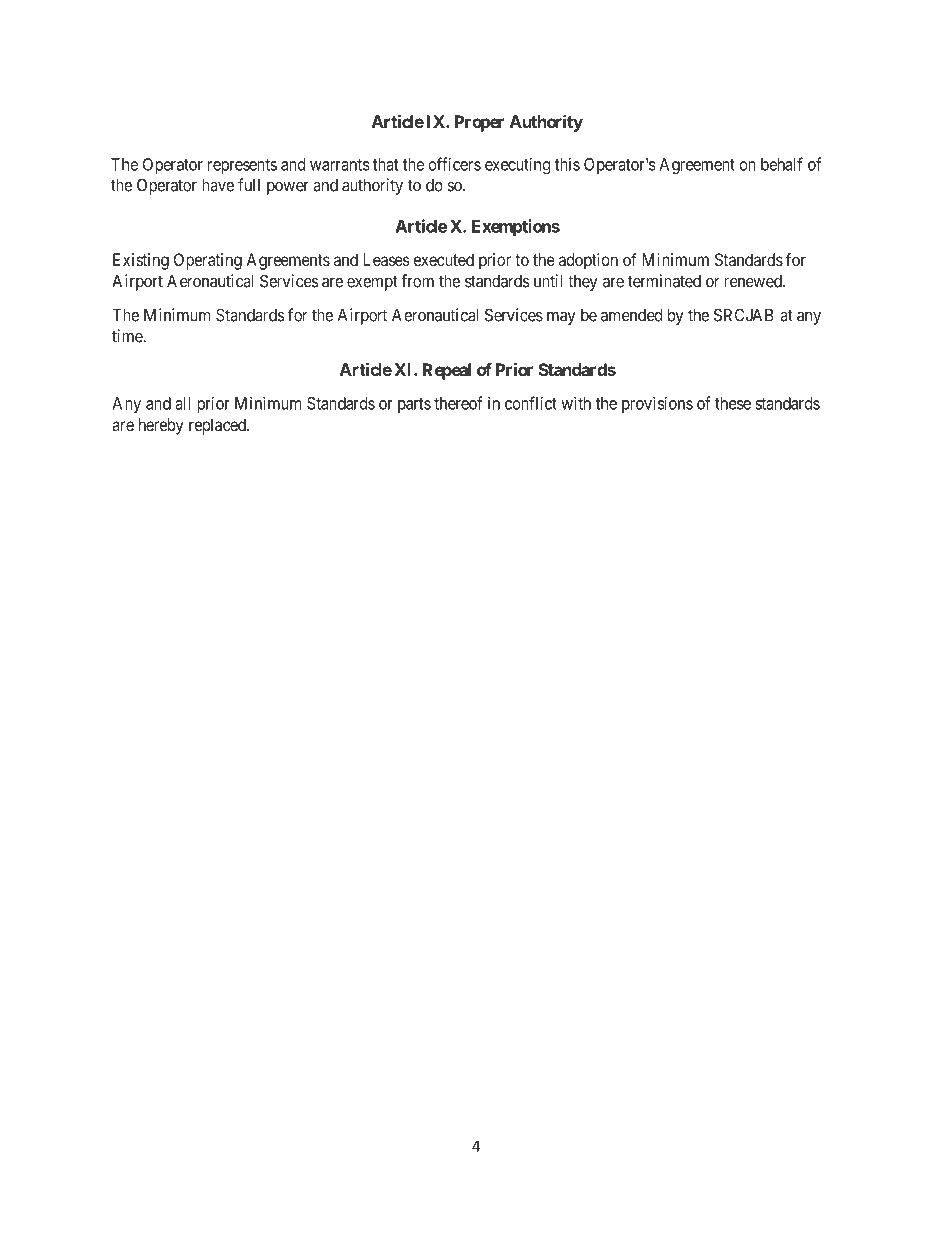 Image resolution: width=952 pixels, height=1233 pixels. Describe the element at coordinates (242, 166) in the screenshot. I see `represents` at that location.
